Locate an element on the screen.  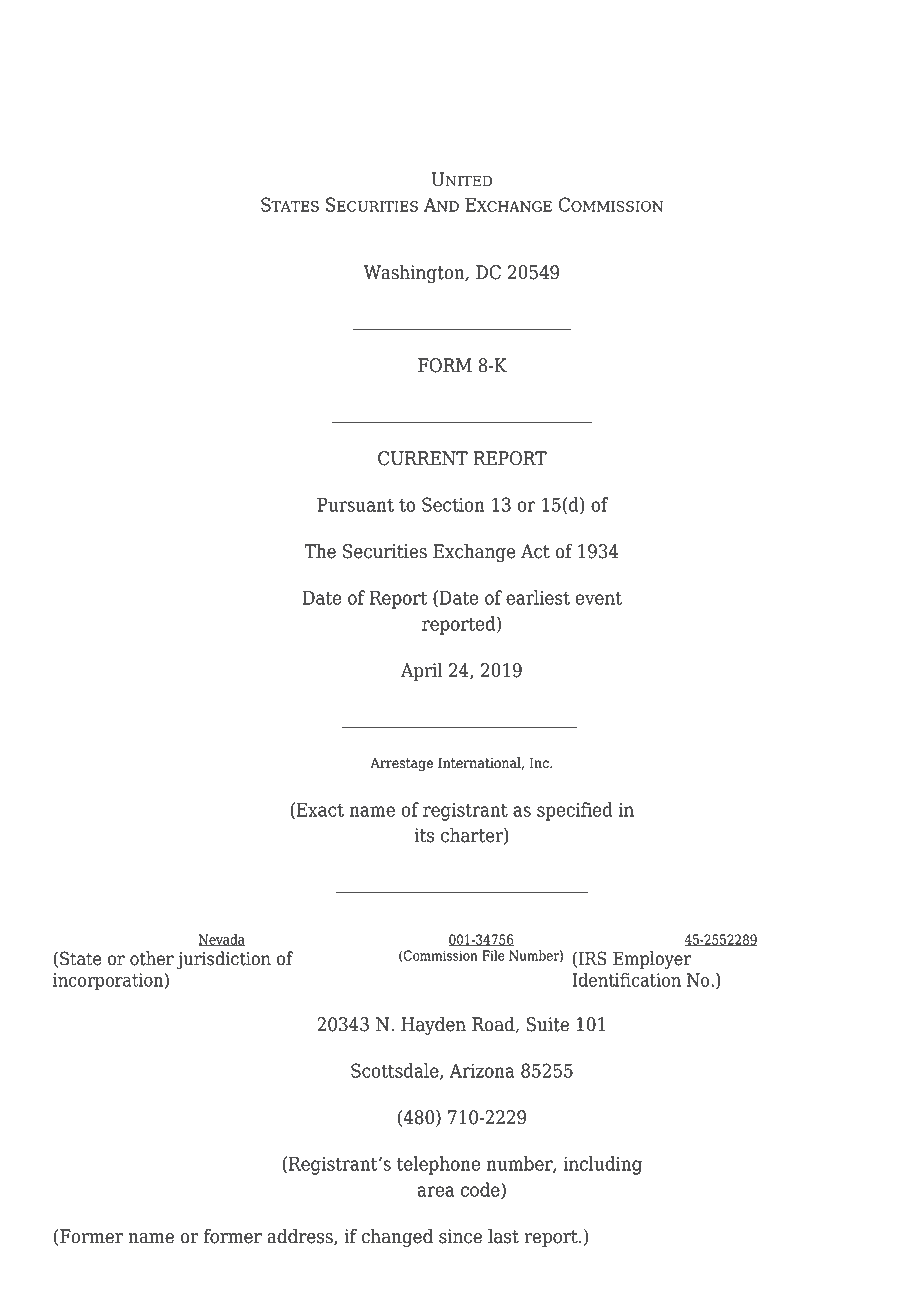
File is located at coordinates (493, 955).
